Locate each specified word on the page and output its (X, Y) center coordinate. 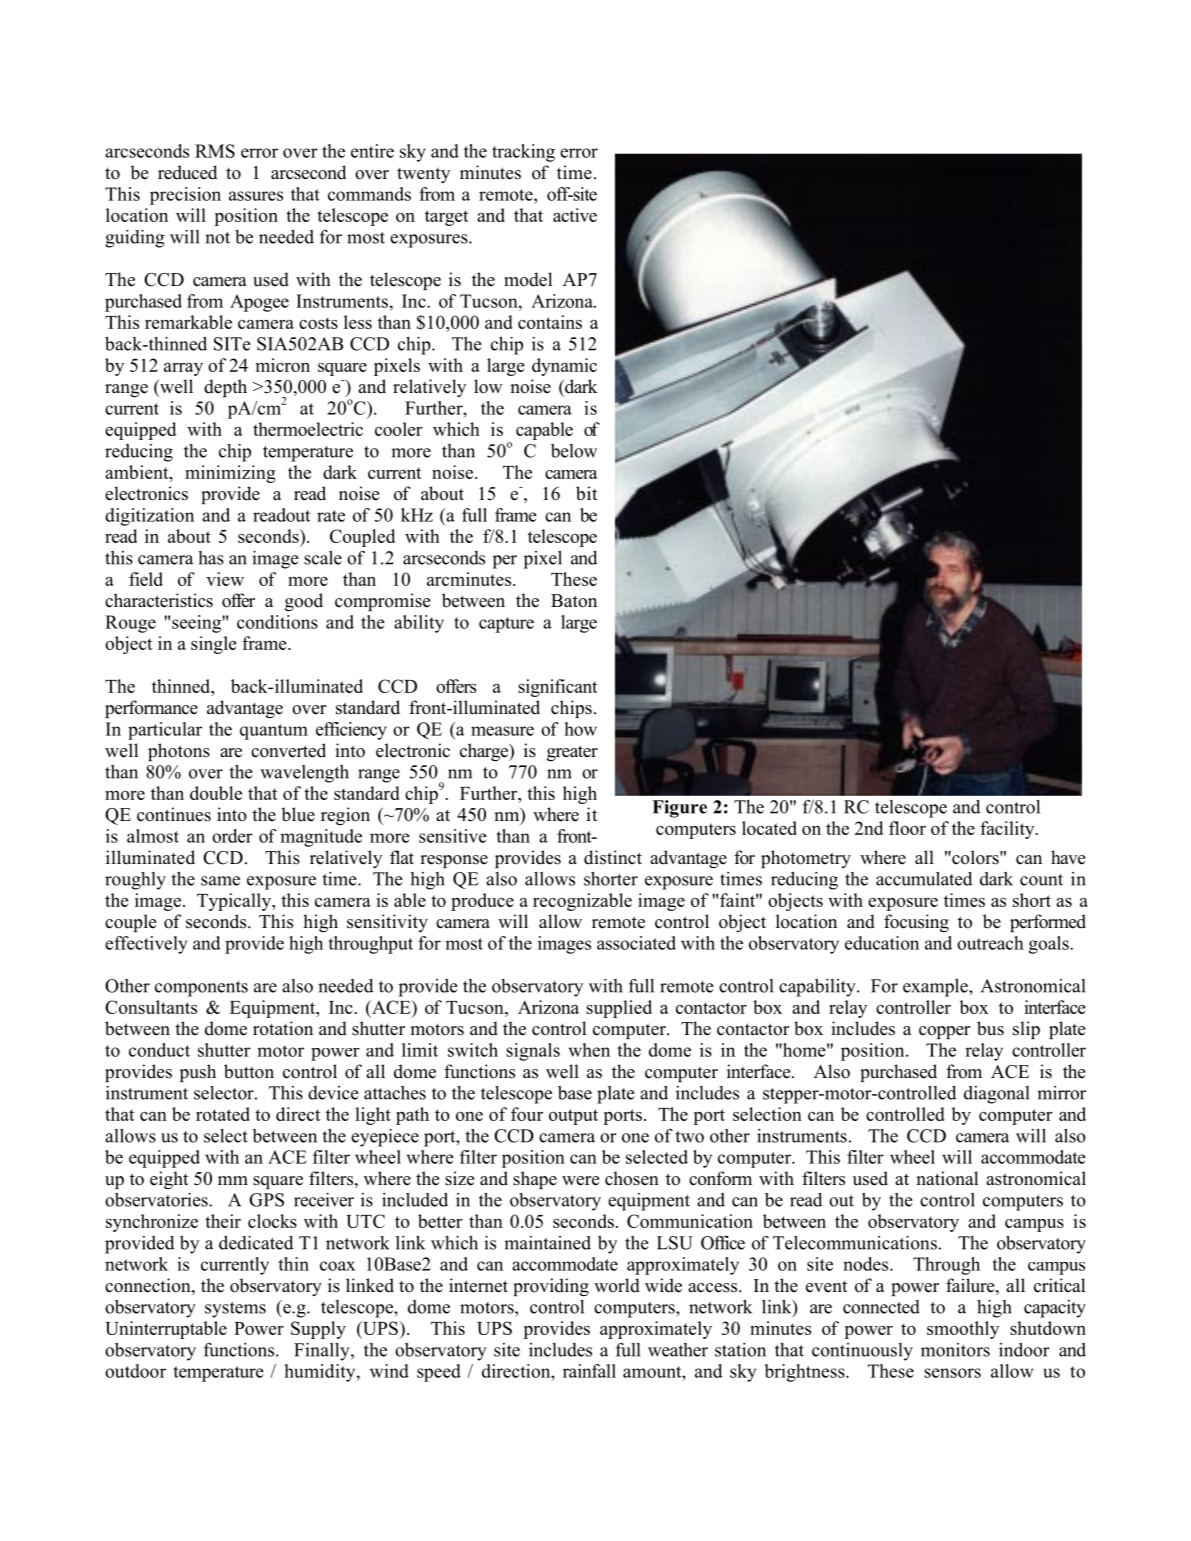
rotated (223, 1114)
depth (225, 388)
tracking (523, 153)
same (220, 881)
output (573, 1117)
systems (235, 1310)
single (214, 645)
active (575, 215)
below (574, 451)
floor (907, 828)
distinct (613, 857)
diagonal (996, 1095)
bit (586, 493)
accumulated (924, 879)
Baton (574, 601)
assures (256, 196)
